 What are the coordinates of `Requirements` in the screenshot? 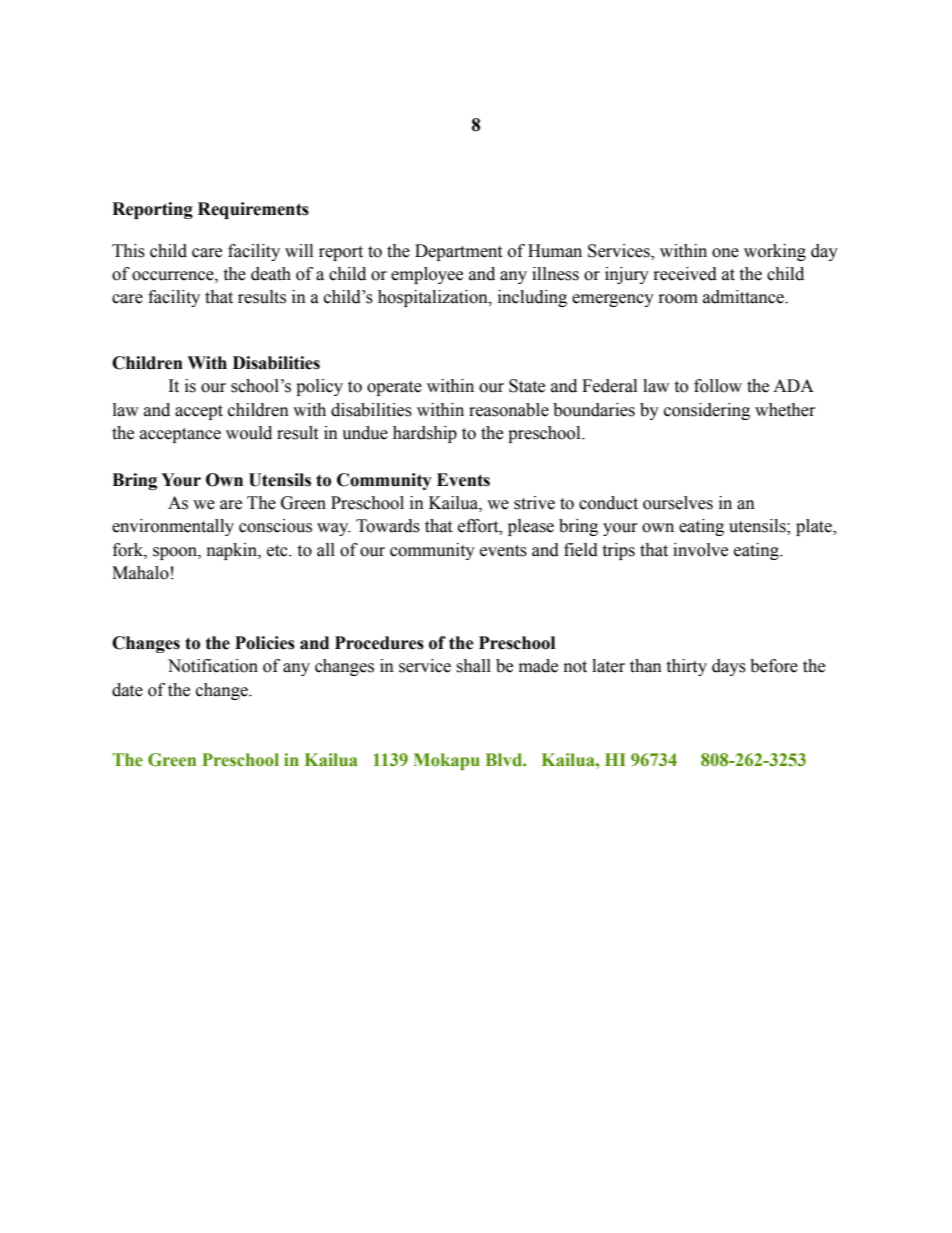 It's located at (253, 210).
